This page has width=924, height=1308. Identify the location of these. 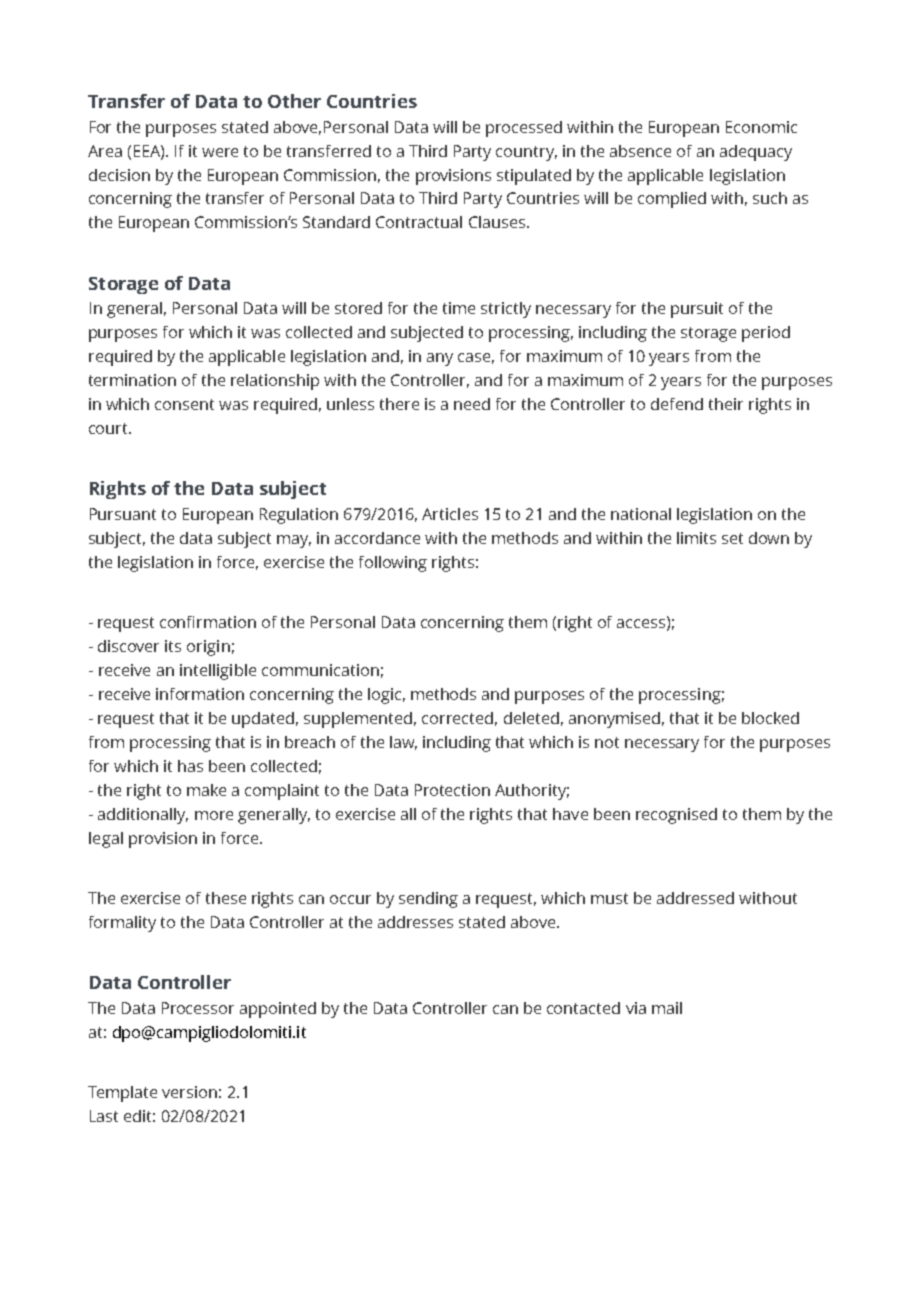
(226, 898).
